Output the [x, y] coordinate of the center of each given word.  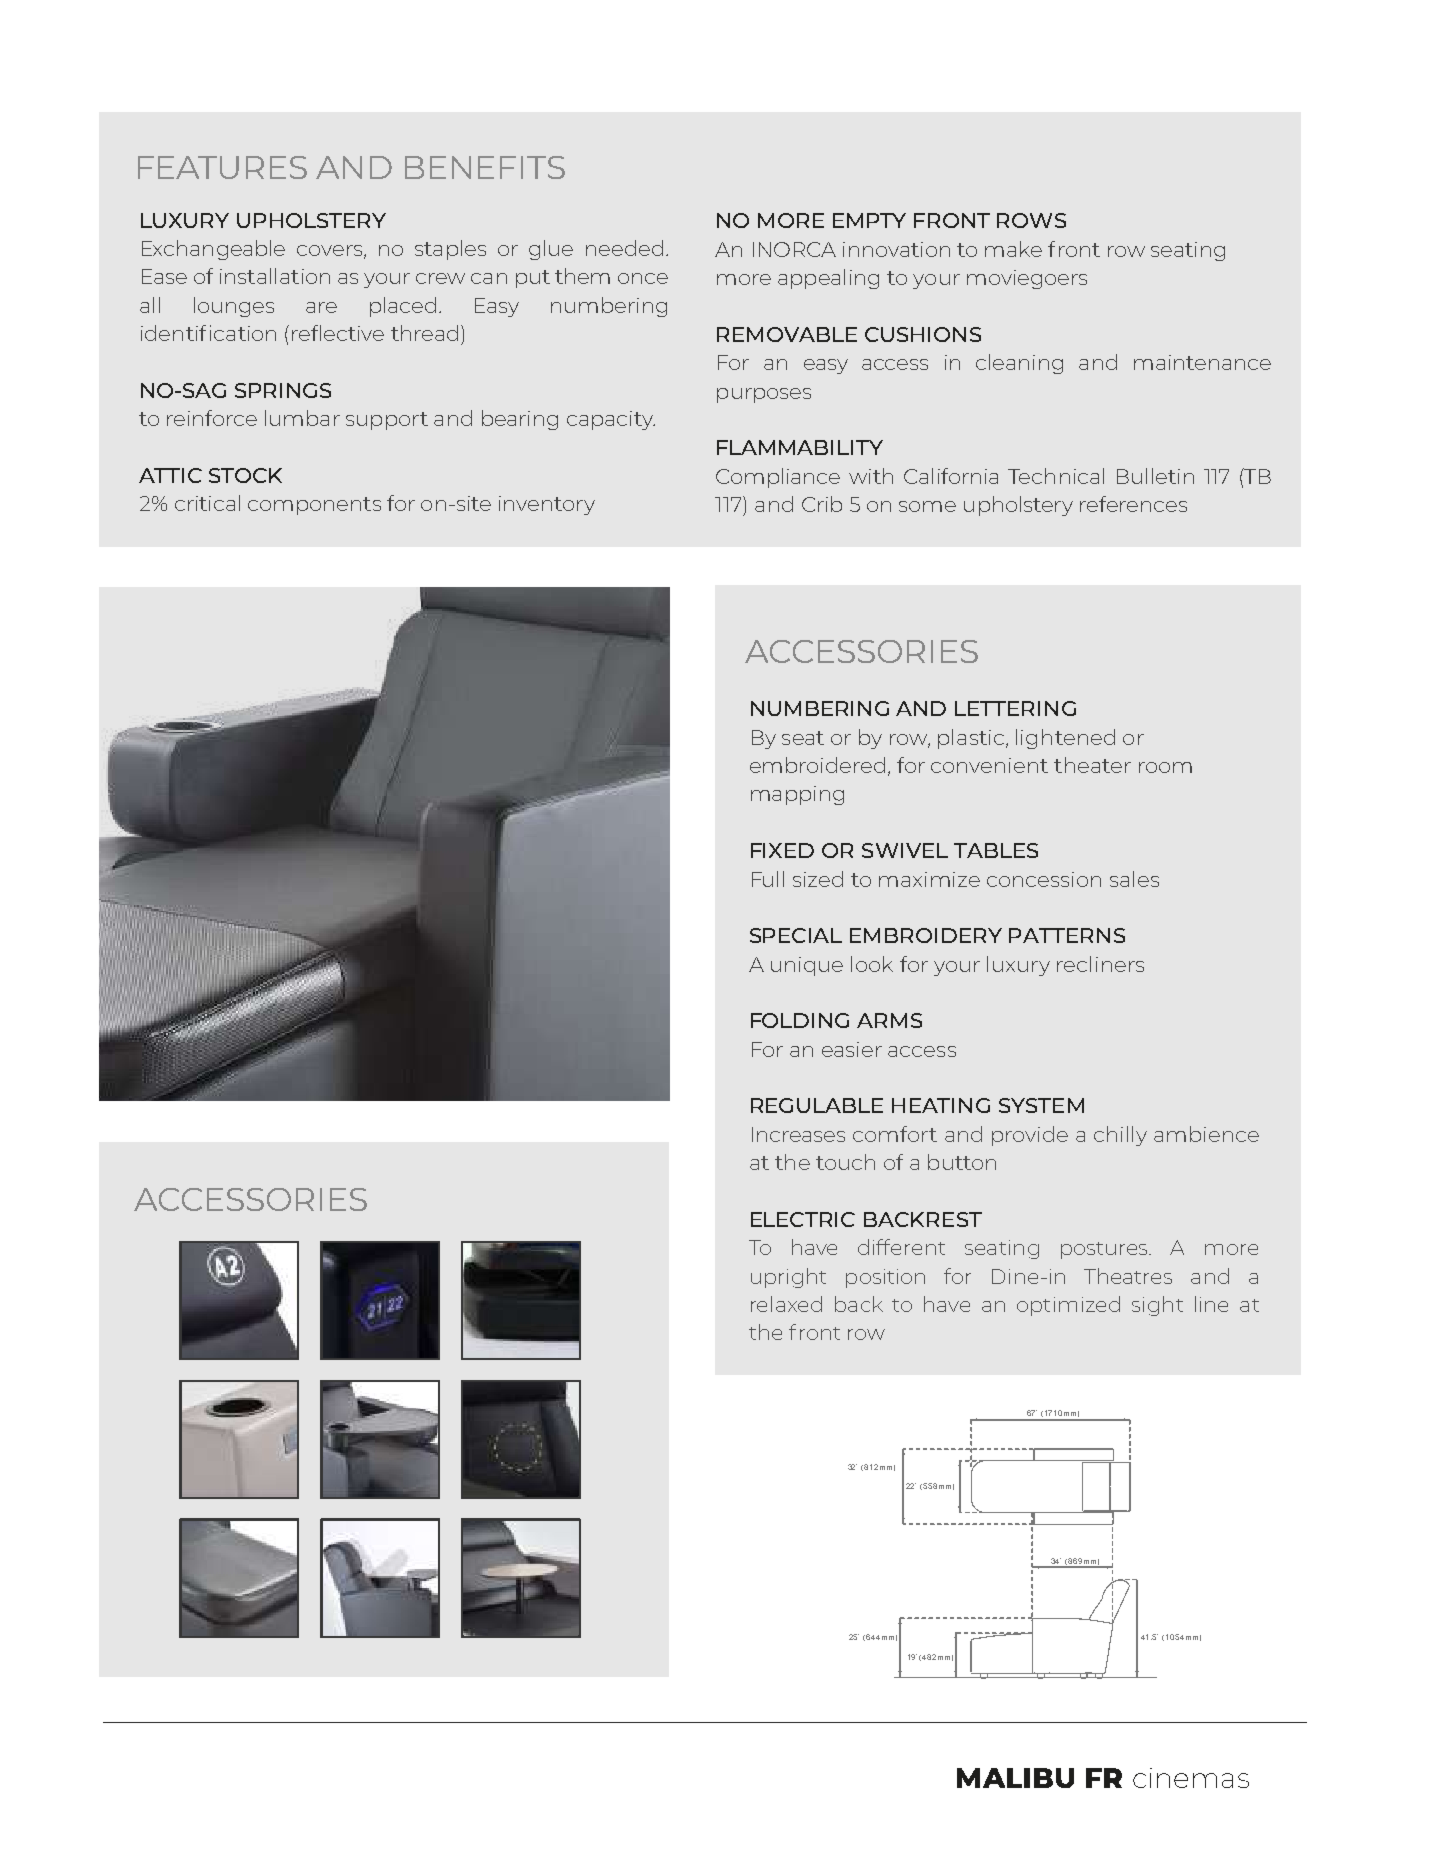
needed [624, 248]
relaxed [786, 1304]
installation [275, 276]
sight [1157, 1306]
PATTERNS [1067, 935]
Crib [822, 504]
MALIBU [1015, 1778]
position [885, 1278]
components [314, 506]
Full [768, 879]
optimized [1068, 1306]
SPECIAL [796, 935]
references [1133, 504]
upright [788, 1278]
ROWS [1031, 220]
